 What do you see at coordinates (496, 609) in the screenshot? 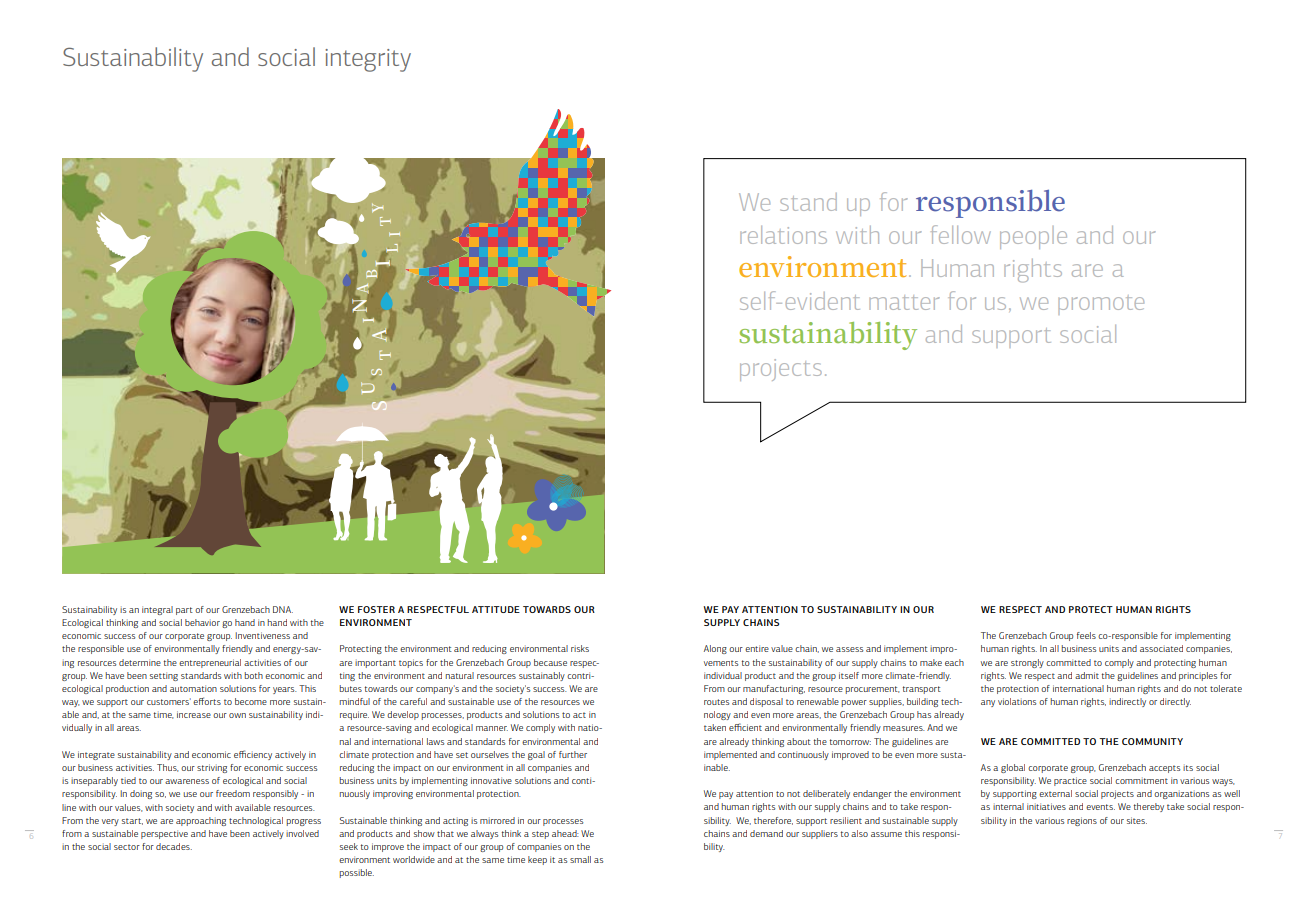
I see `ATTITUDE` at bounding box center [496, 609].
